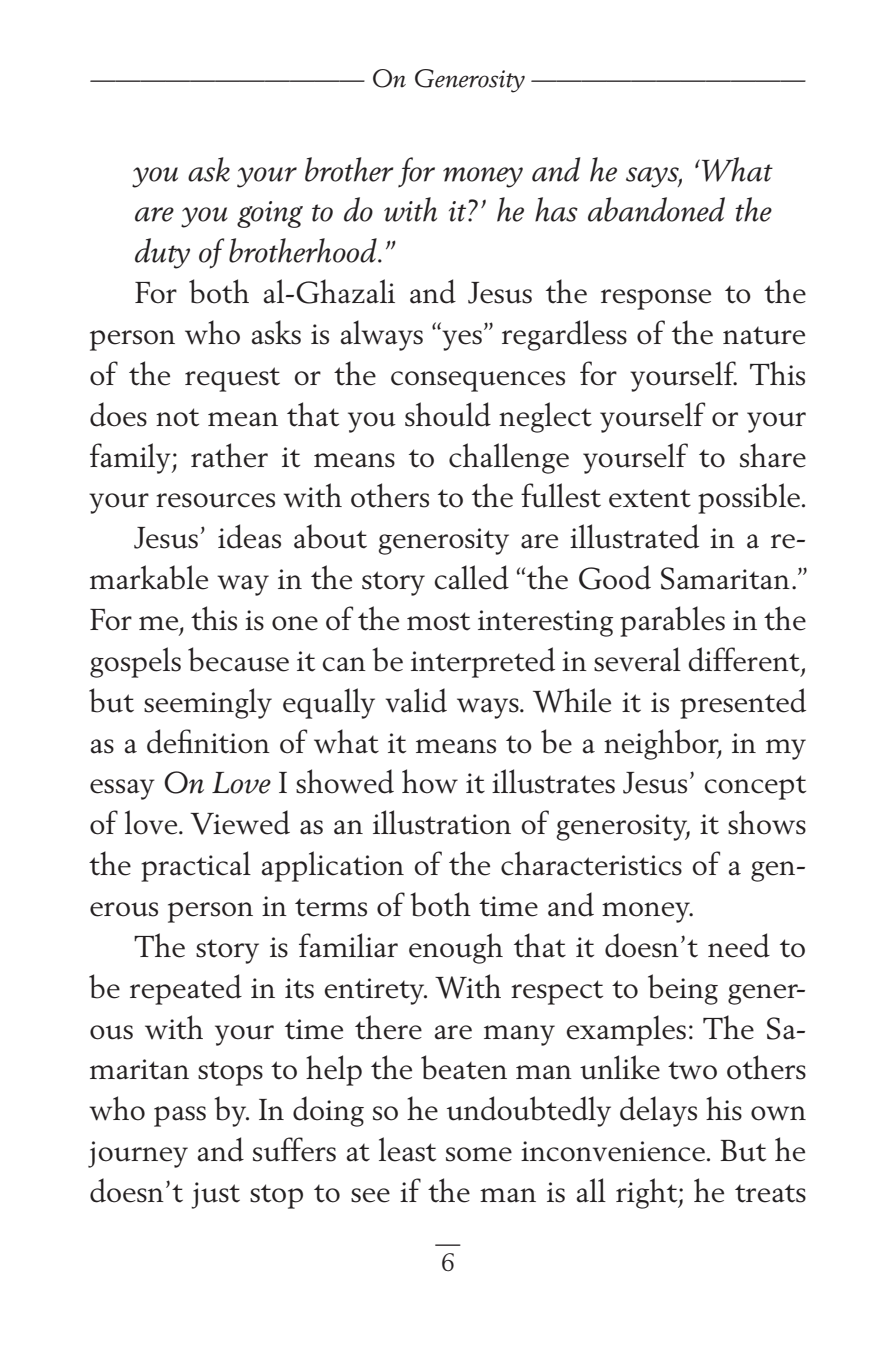  I want to click on duty, so click(162, 253).
